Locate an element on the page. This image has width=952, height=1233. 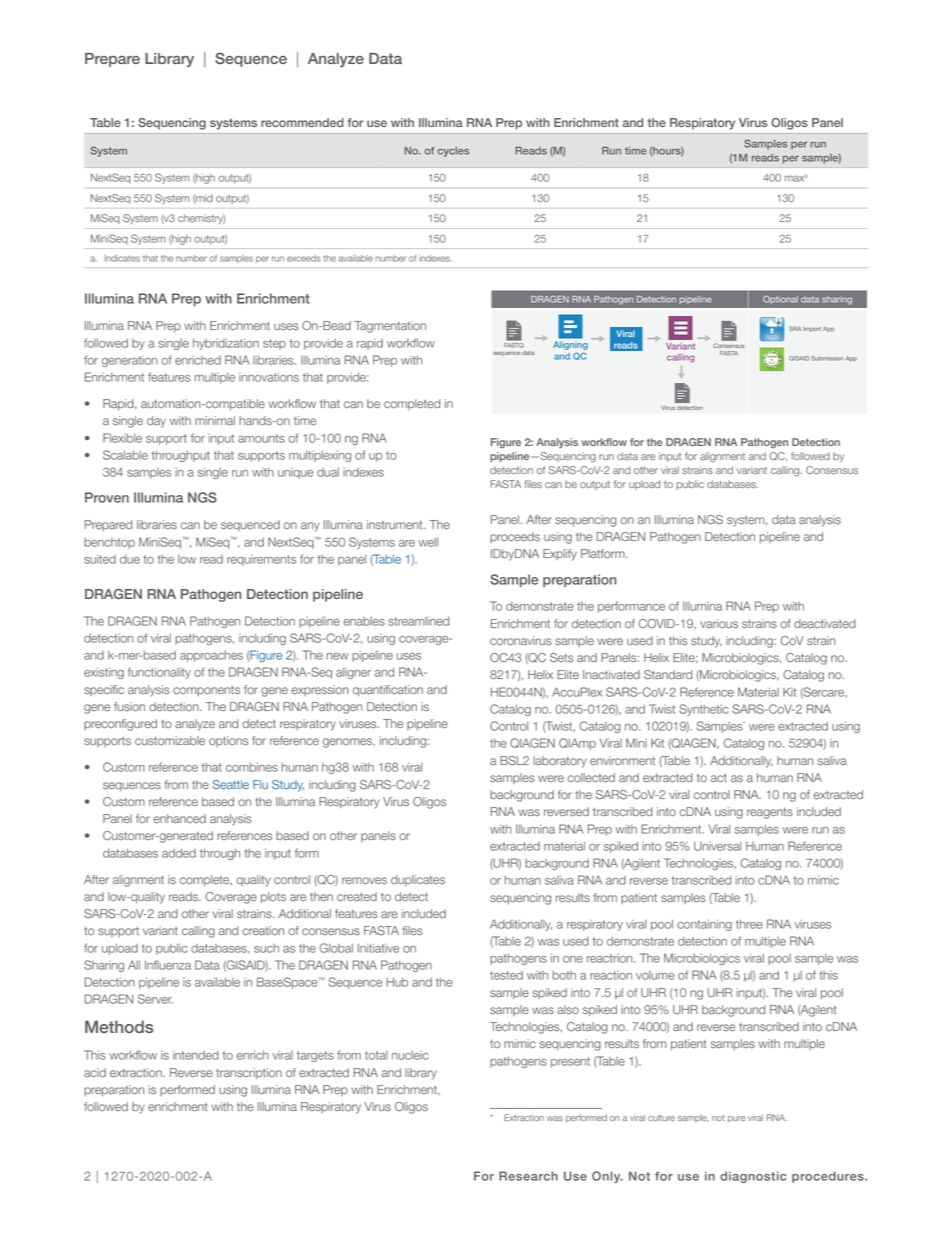
transcription is located at coordinates (249, 1073).
